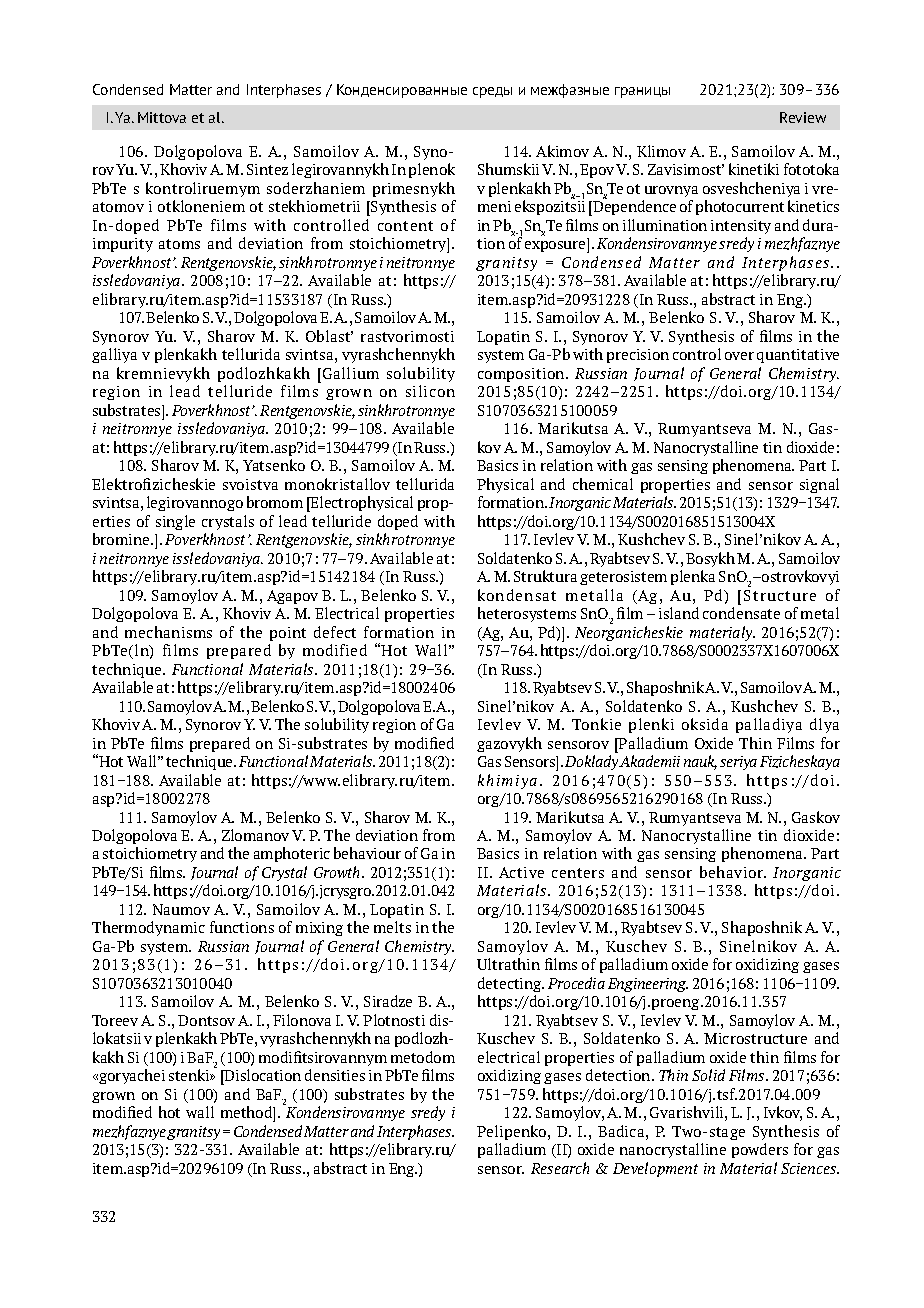 The width and height of the screenshot is (924, 1308). What do you see at coordinates (335, 1075) in the screenshot?
I see `densities` at bounding box center [335, 1075].
